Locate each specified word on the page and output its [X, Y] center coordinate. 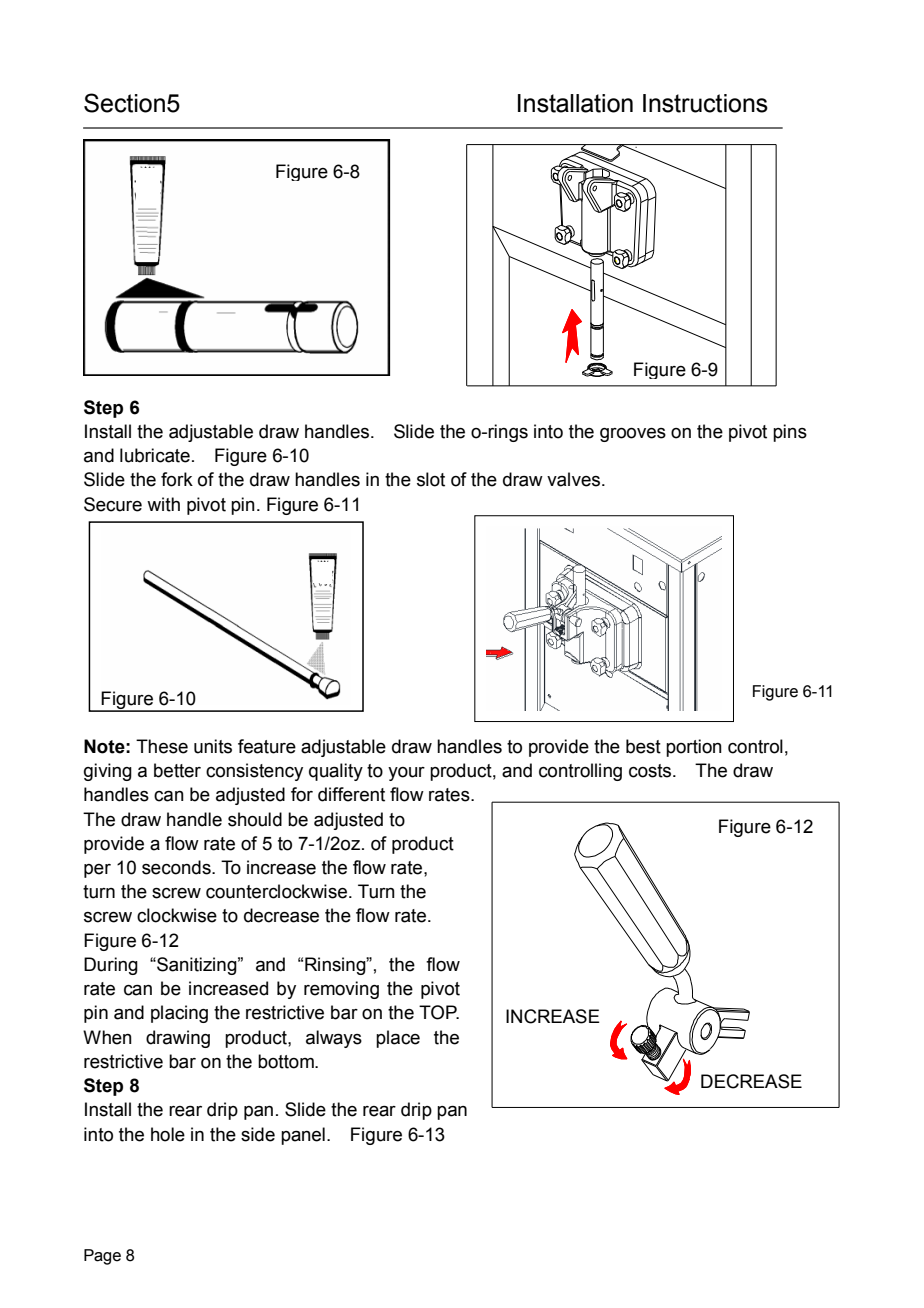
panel [303, 1136]
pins [790, 433]
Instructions [705, 103]
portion [694, 748]
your [406, 774]
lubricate [155, 455]
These [162, 746]
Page [102, 1257]
